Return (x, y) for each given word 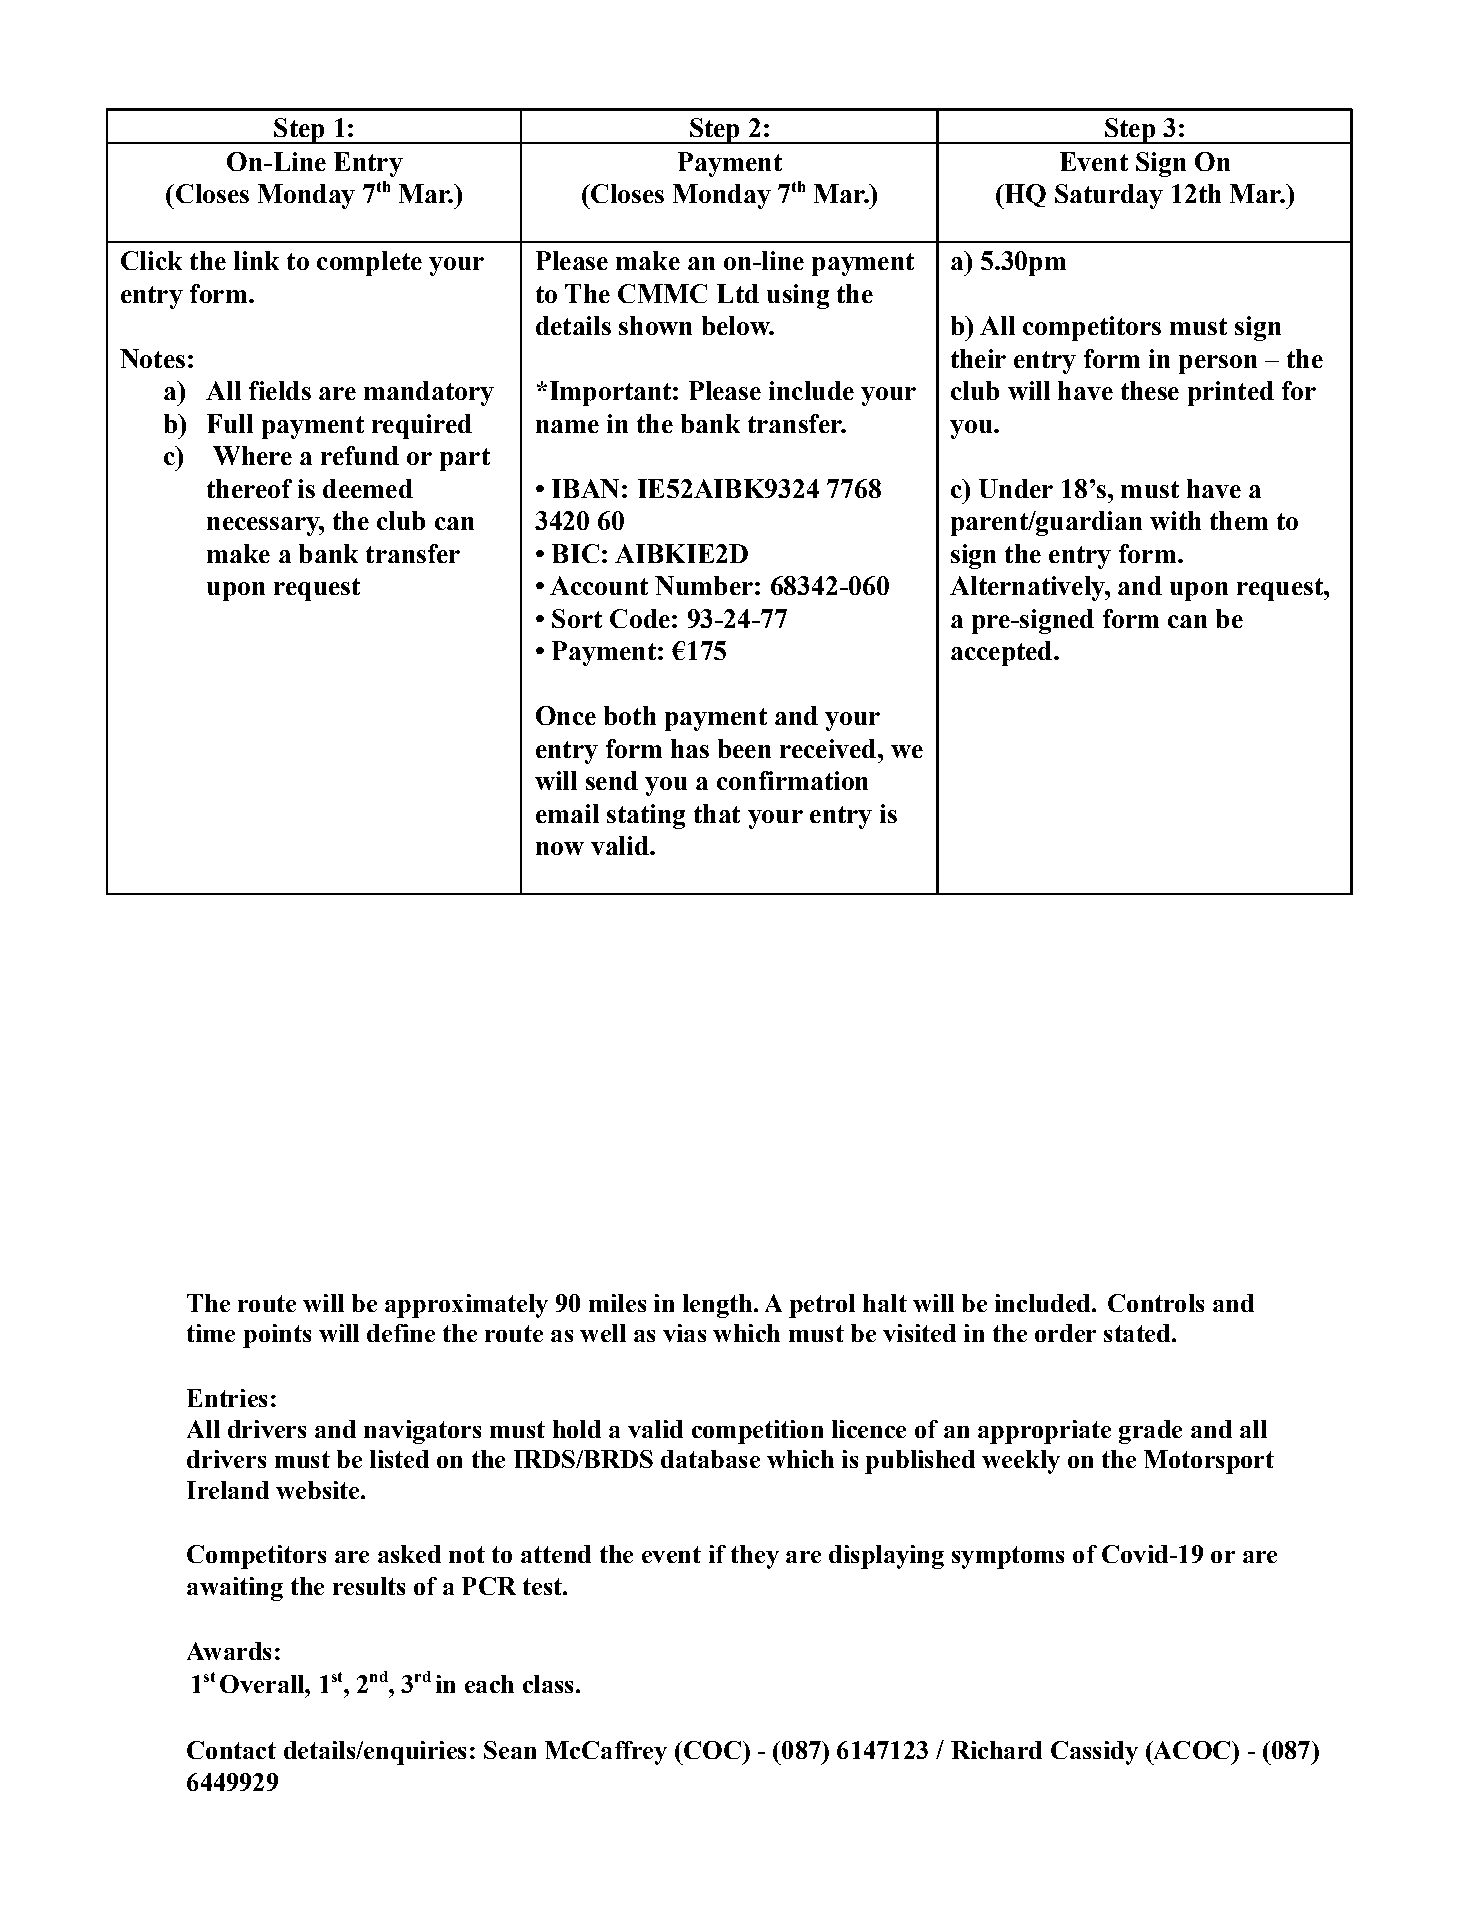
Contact (231, 1750)
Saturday (1109, 196)
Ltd (738, 293)
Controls (1156, 1303)
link (256, 260)
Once (566, 715)
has (690, 748)
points (277, 1336)
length (717, 1306)
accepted (1003, 653)
